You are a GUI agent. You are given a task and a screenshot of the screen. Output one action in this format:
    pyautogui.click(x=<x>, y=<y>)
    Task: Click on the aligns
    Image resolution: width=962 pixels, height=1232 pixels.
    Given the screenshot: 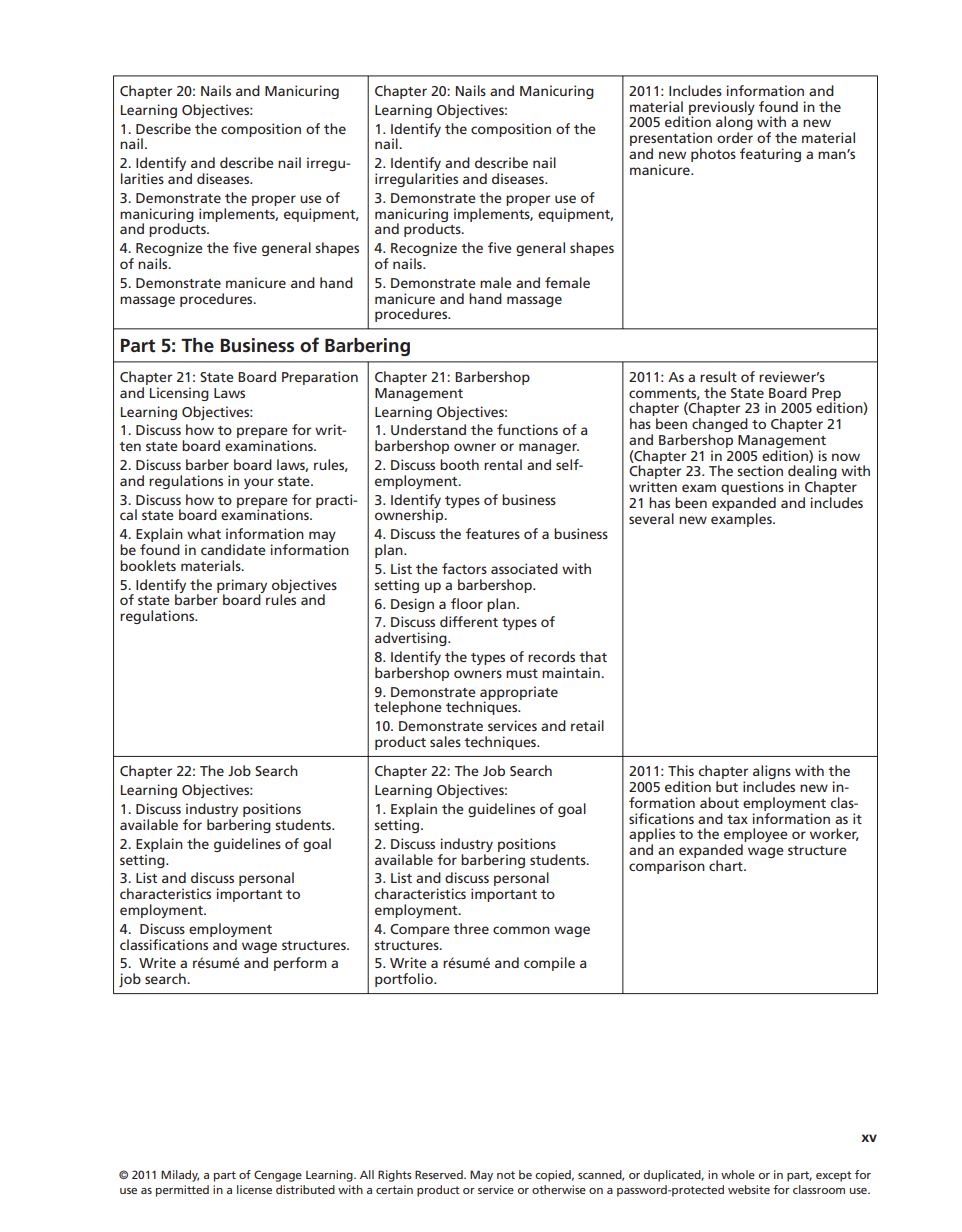 What is the action you would take?
    pyautogui.click(x=772, y=773)
